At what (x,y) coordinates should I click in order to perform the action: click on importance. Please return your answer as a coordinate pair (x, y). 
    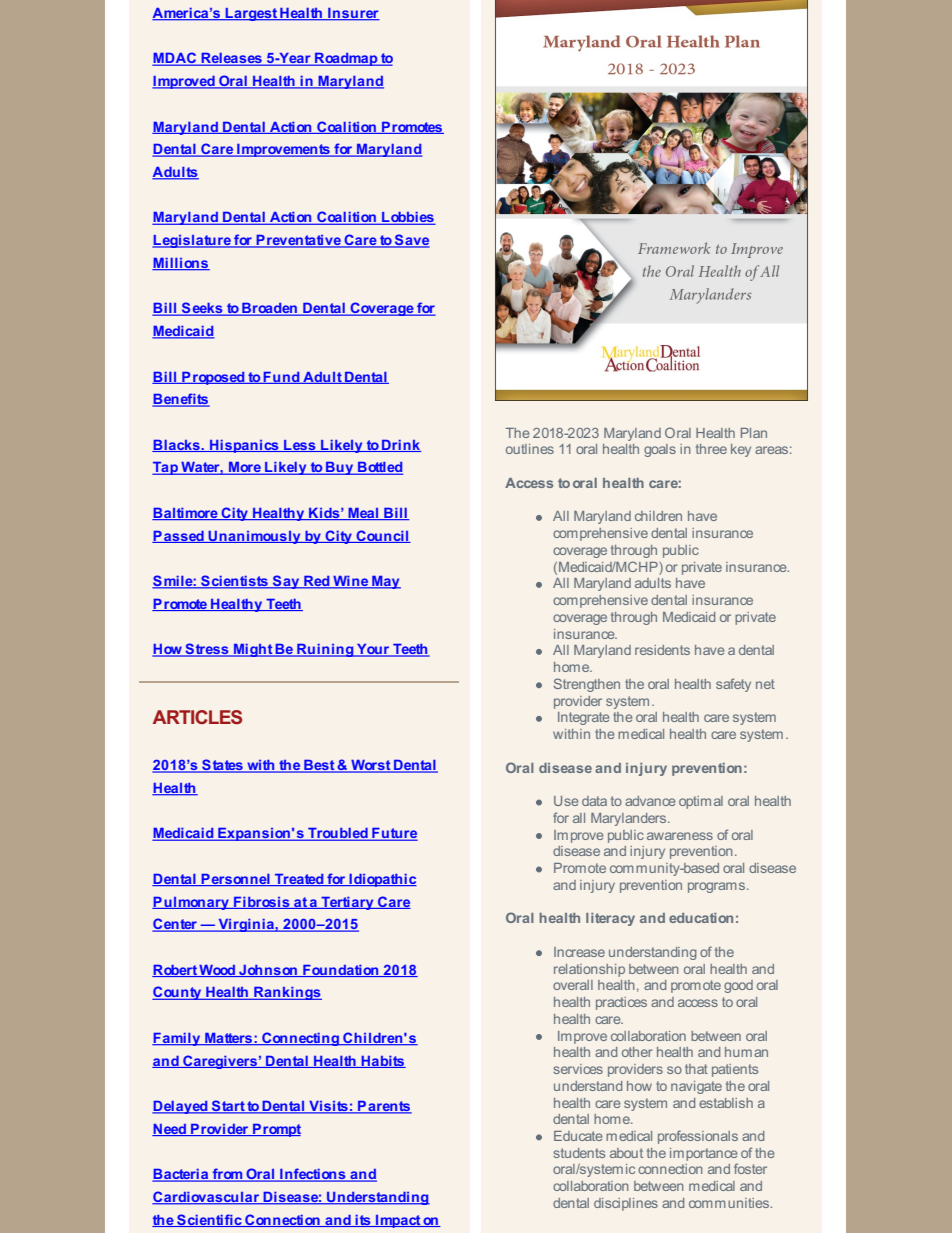
    Looking at the image, I should click on (703, 1154).
